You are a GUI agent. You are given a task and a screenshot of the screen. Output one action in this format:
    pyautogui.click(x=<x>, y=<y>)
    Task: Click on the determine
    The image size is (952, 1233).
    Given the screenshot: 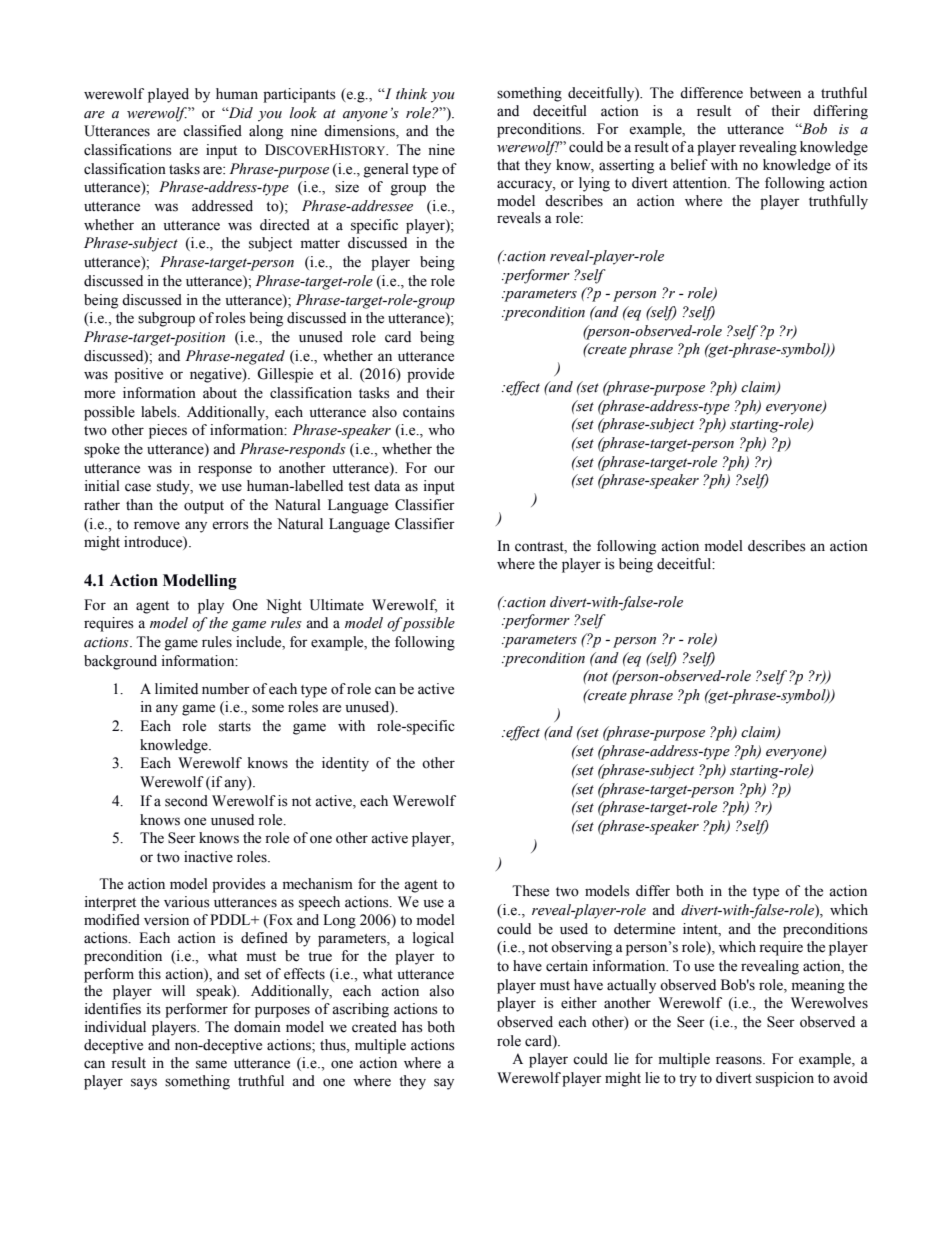 What is the action you would take?
    pyautogui.click(x=644, y=929)
